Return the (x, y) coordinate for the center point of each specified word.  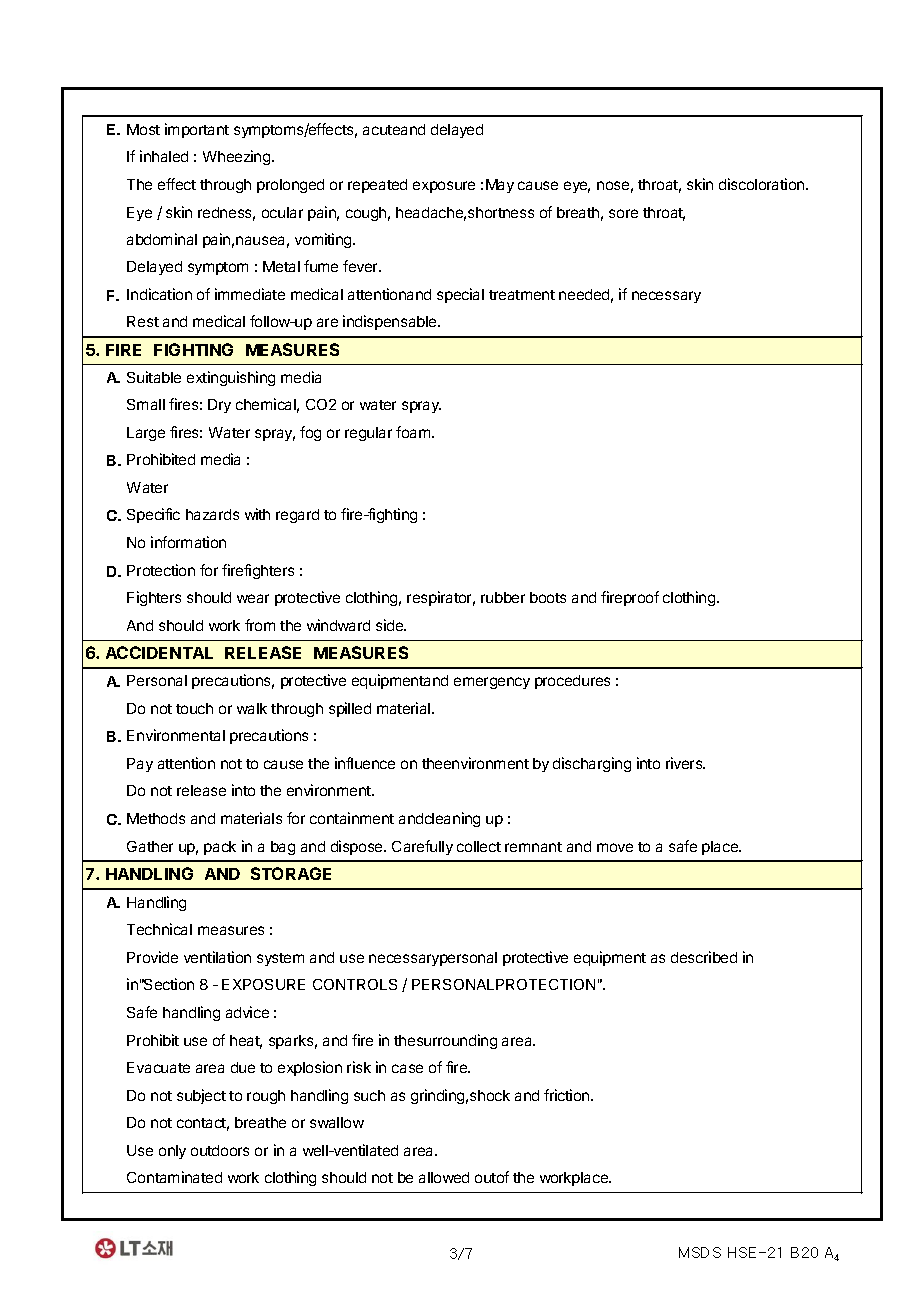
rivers (685, 763)
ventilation (217, 957)
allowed (444, 1177)
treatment (522, 295)
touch (194, 708)
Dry (219, 406)
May (500, 186)
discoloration (763, 184)
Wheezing (238, 157)
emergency (492, 683)
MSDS (700, 1252)
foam (414, 432)
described (704, 957)
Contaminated (174, 1177)
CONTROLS (355, 984)
